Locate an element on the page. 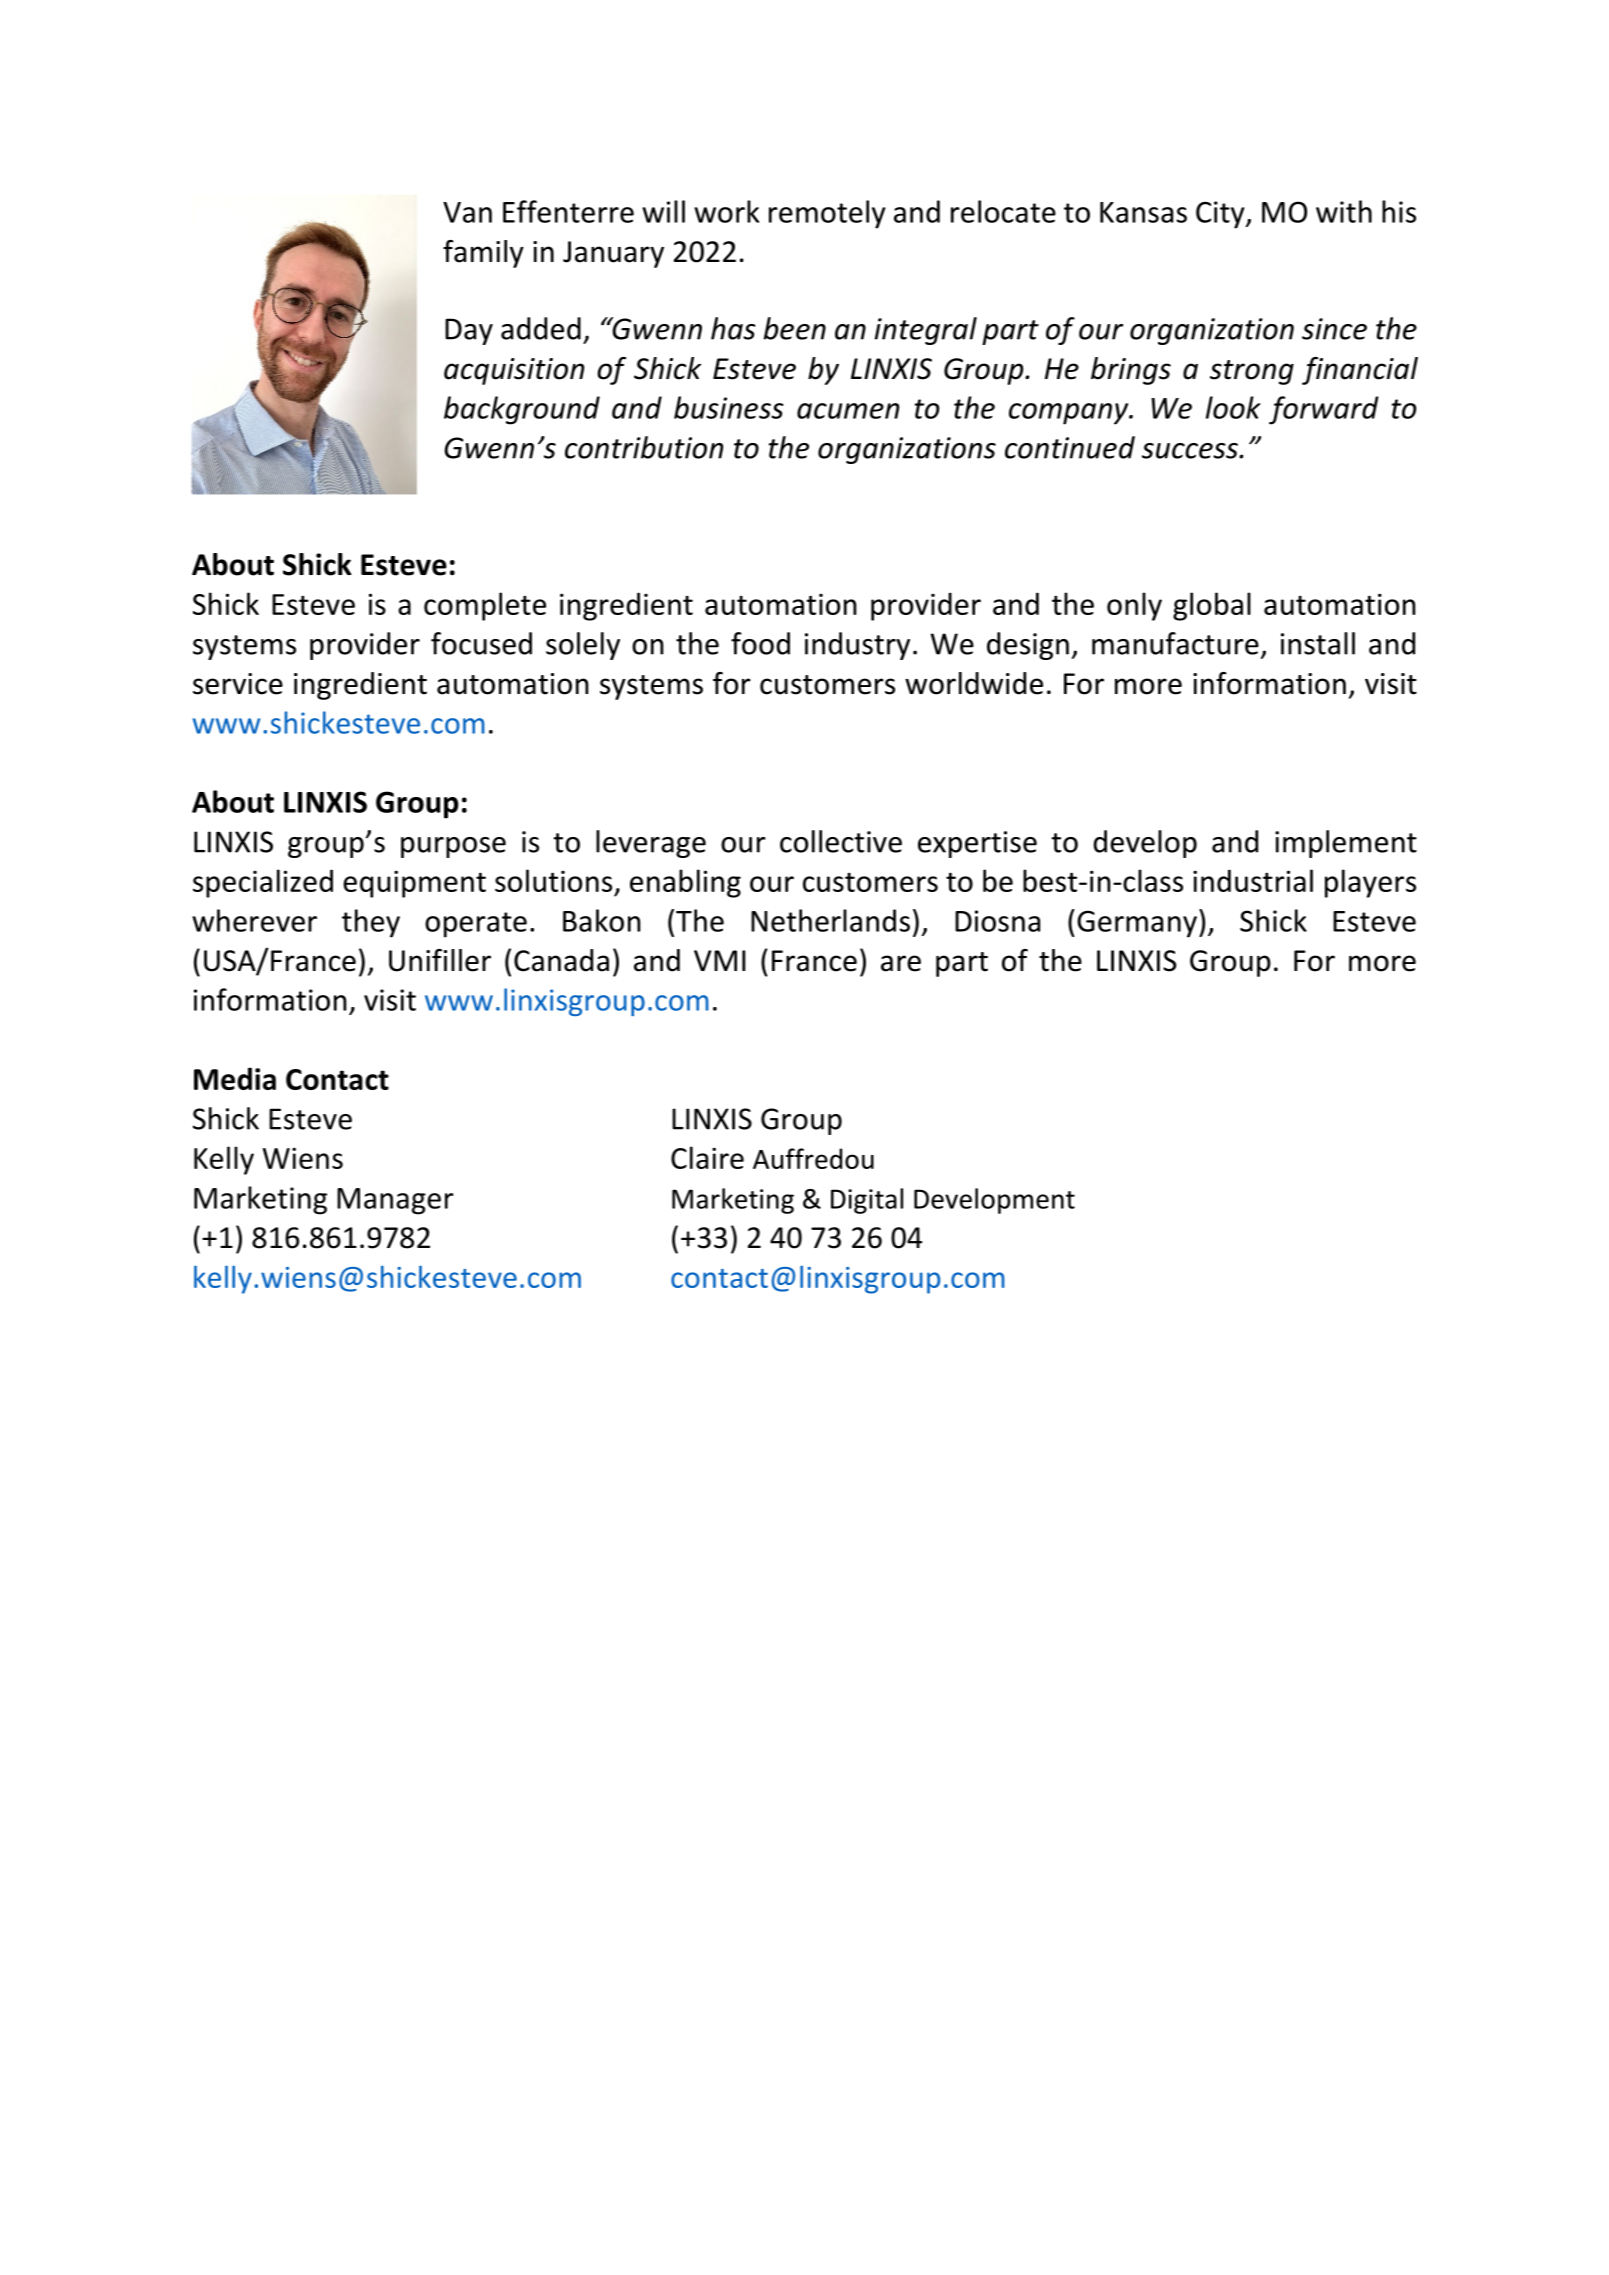 This image has width=1609, height=2275. industry is located at coordinates (857, 646).
